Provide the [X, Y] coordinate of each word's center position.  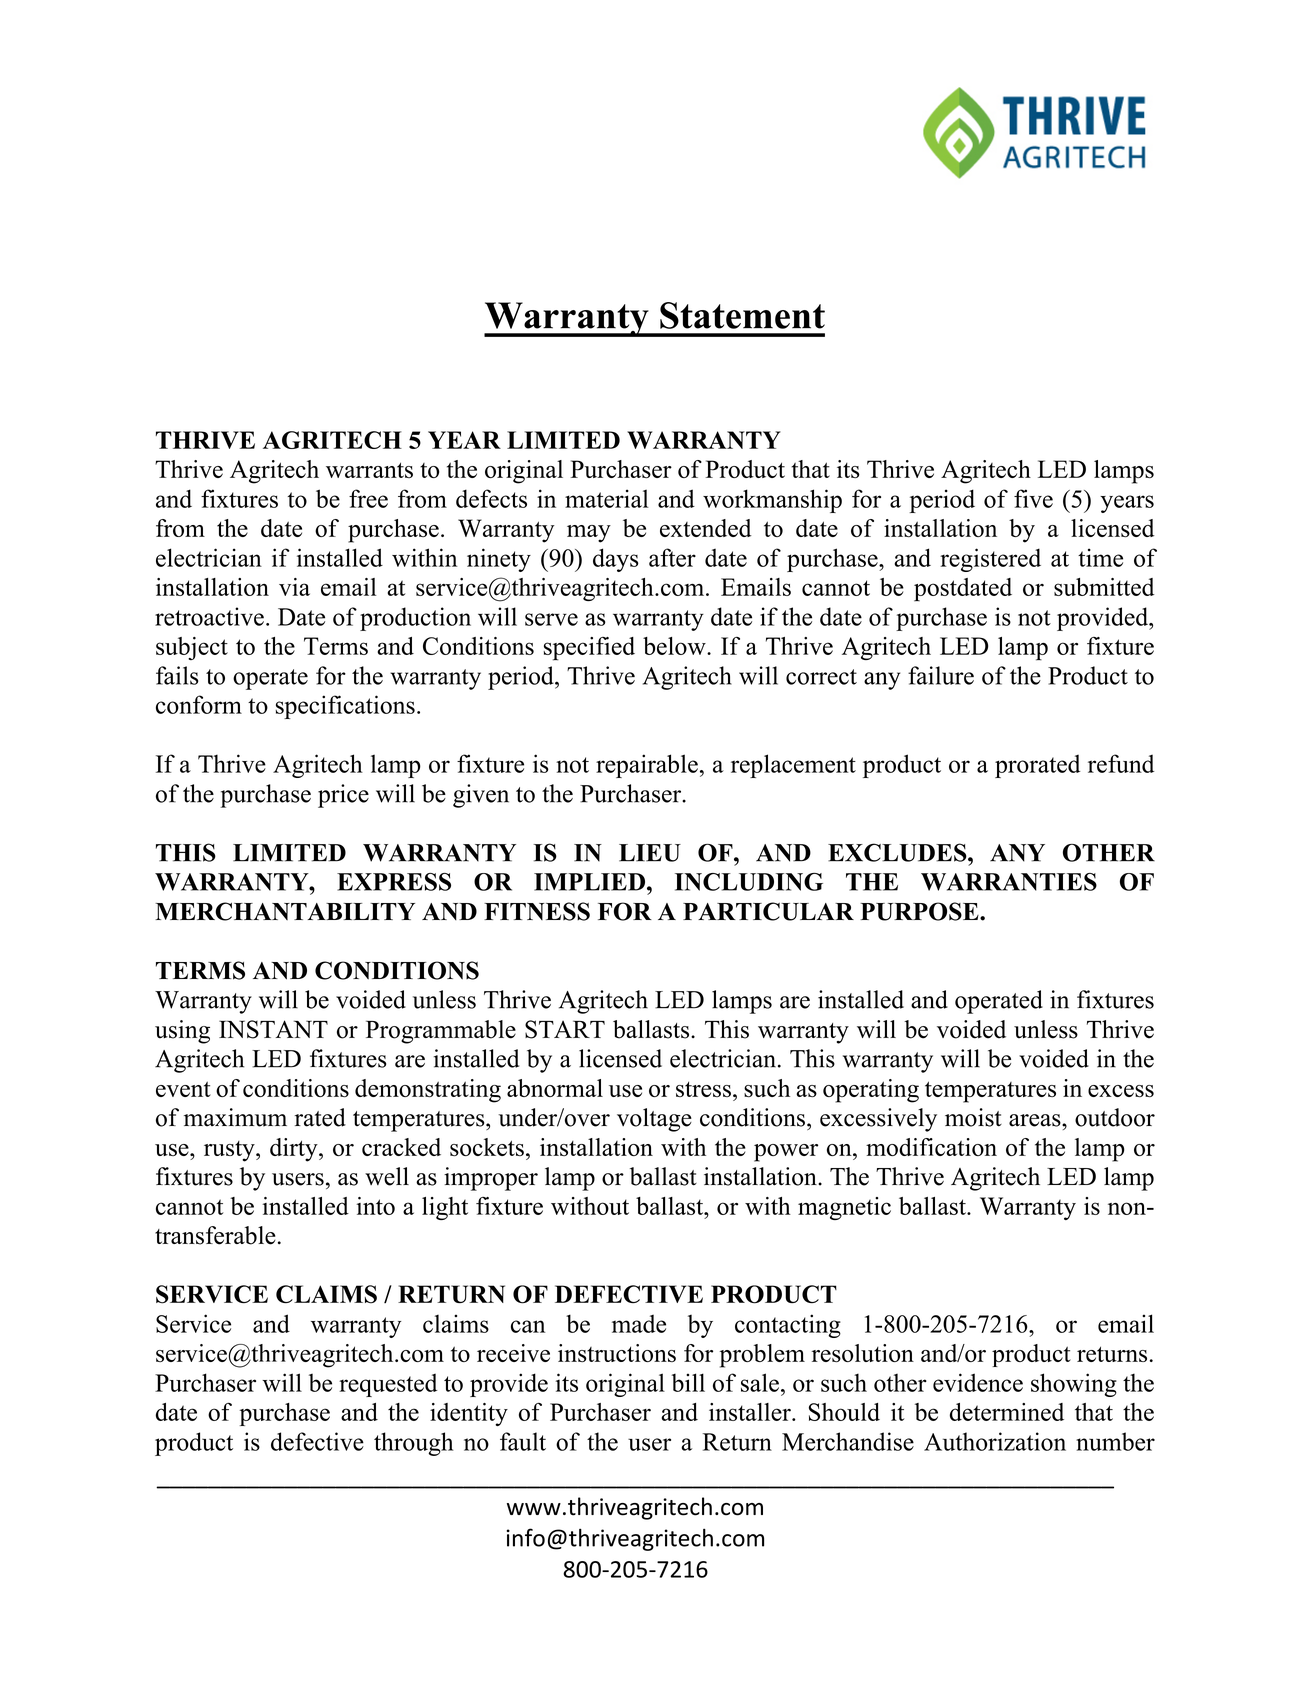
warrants [369, 470]
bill [688, 1382]
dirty [295, 1150]
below [675, 646]
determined [1007, 1412]
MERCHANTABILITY [285, 911]
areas [1036, 1120]
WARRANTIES [1009, 882]
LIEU [650, 853]
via [294, 587]
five [1033, 498]
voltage [654, 1120]
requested [388, 1385]
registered [990, 560]
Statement [742, 315]
